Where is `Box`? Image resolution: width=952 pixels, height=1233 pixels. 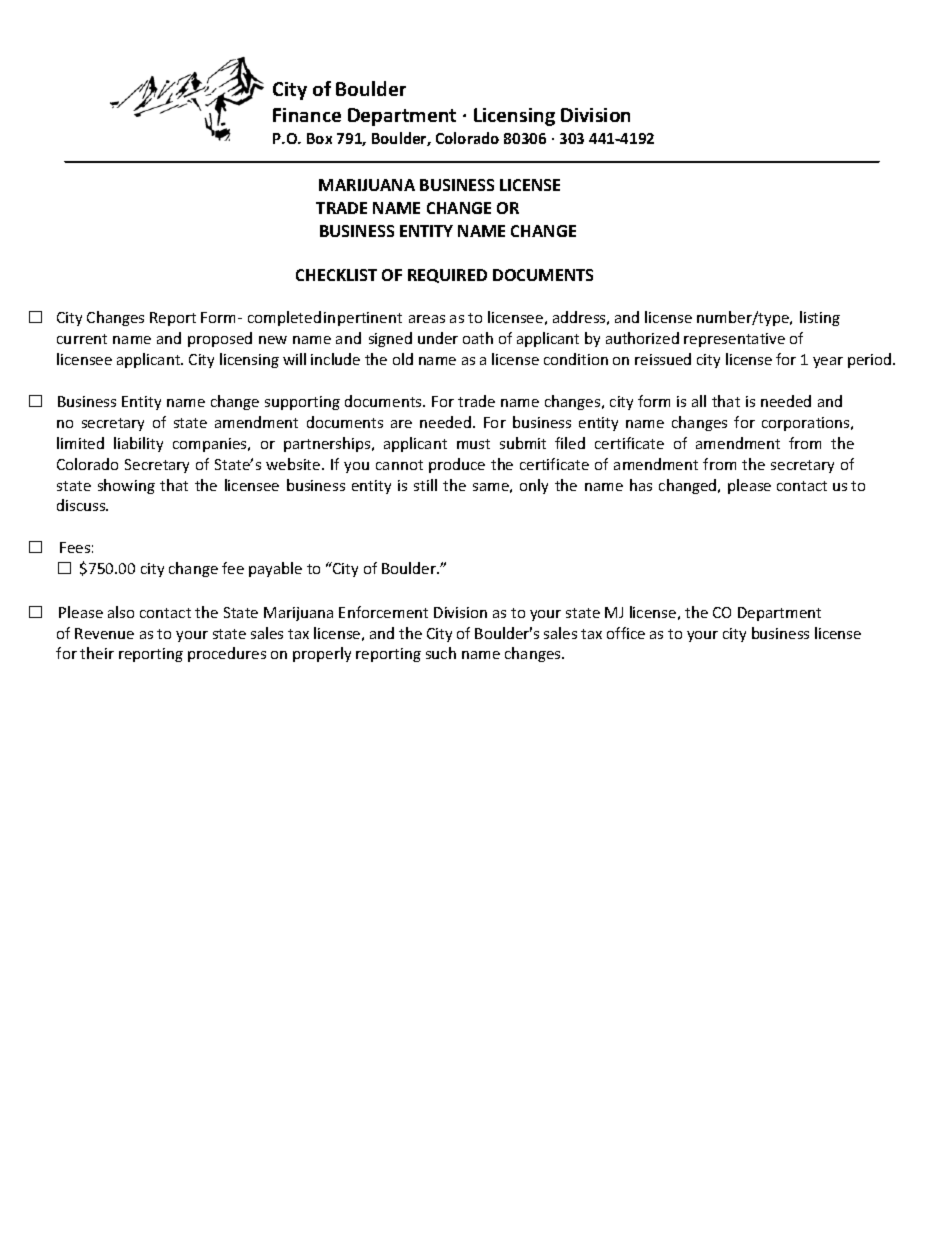
Box is located at coordinates (319, 138).
